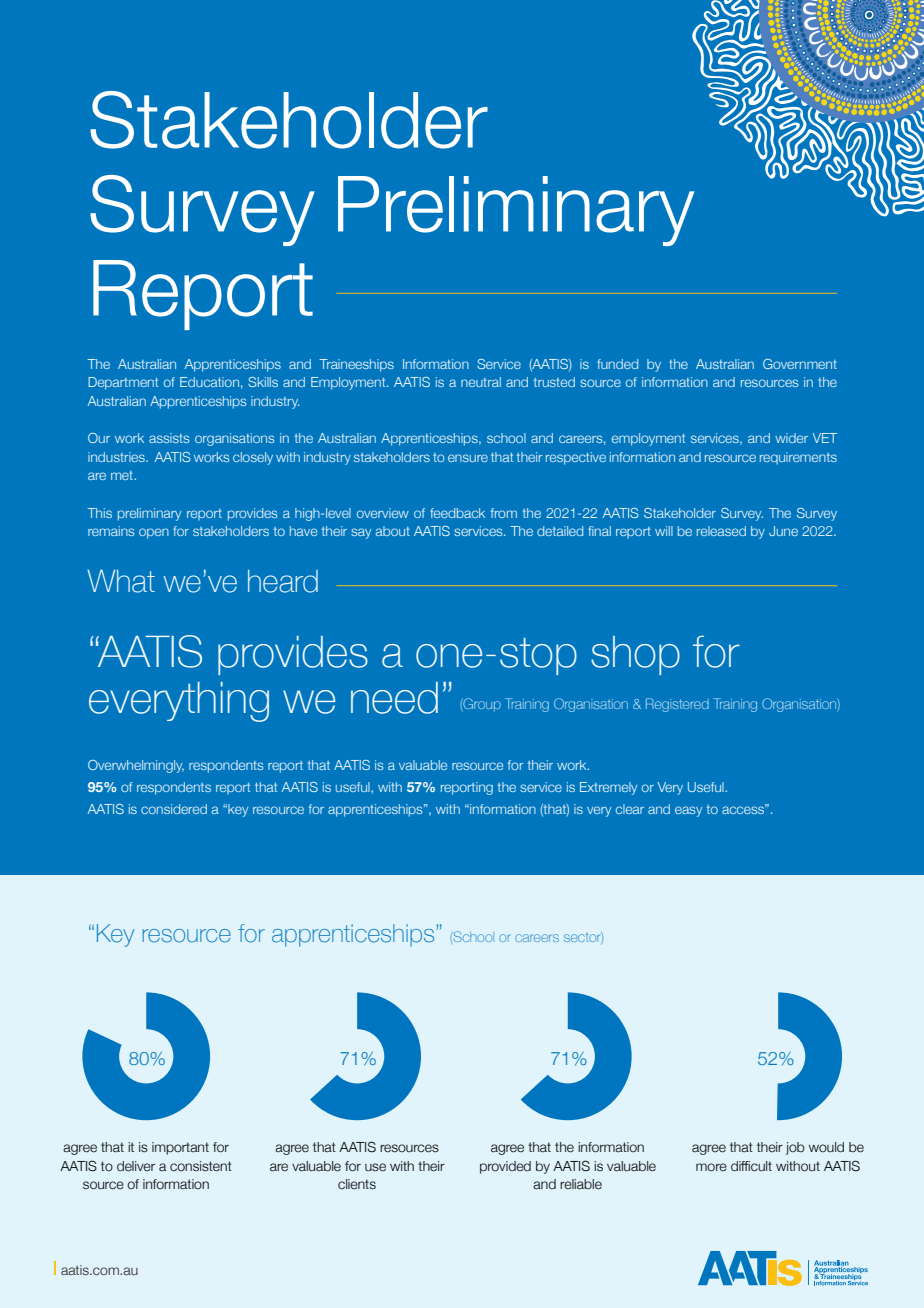  Describe the element at coordinates (688, 811) in the page. I see `easy` at that location.
